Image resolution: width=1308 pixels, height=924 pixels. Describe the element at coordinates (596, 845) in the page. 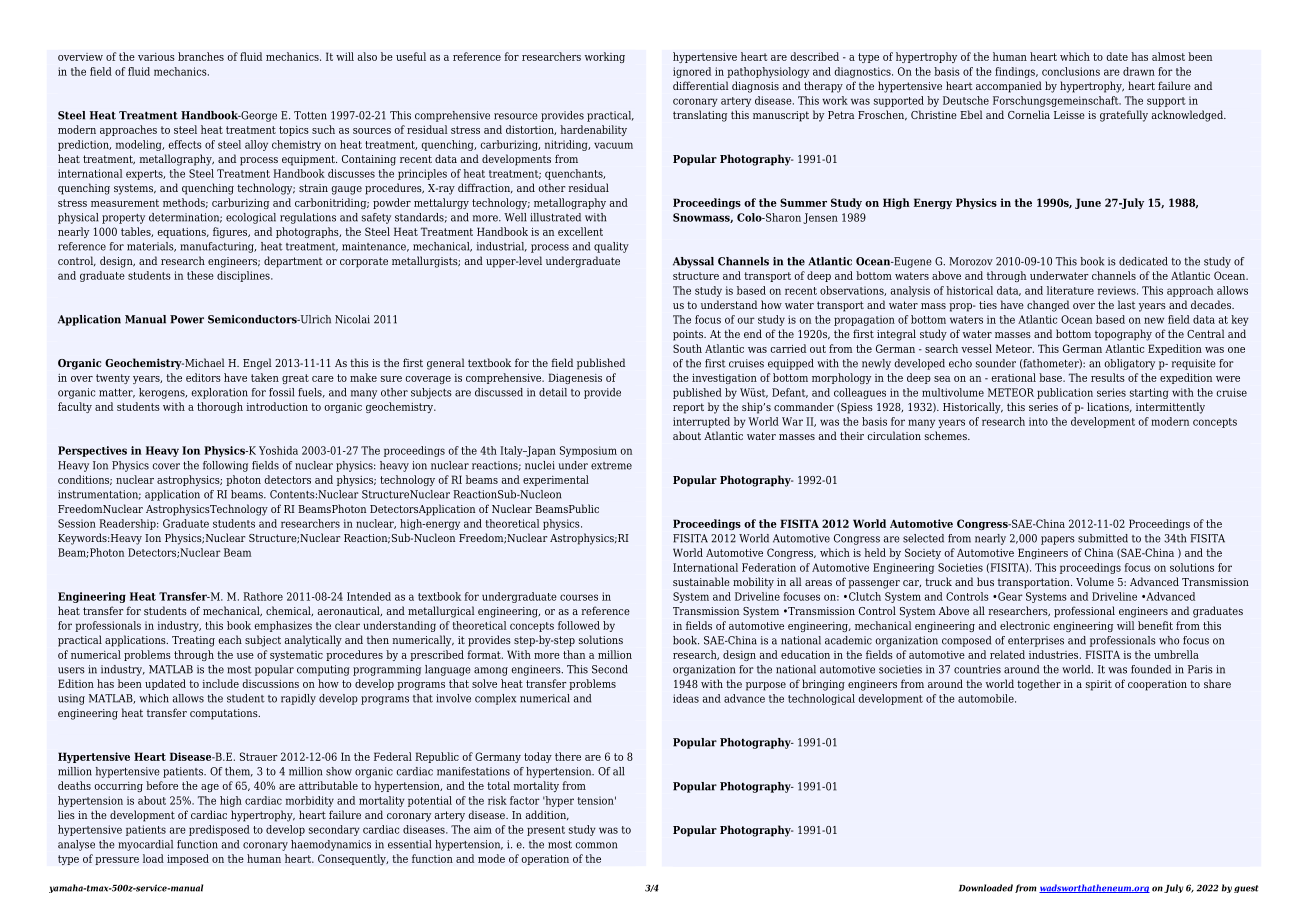

I see `common` at that location.
